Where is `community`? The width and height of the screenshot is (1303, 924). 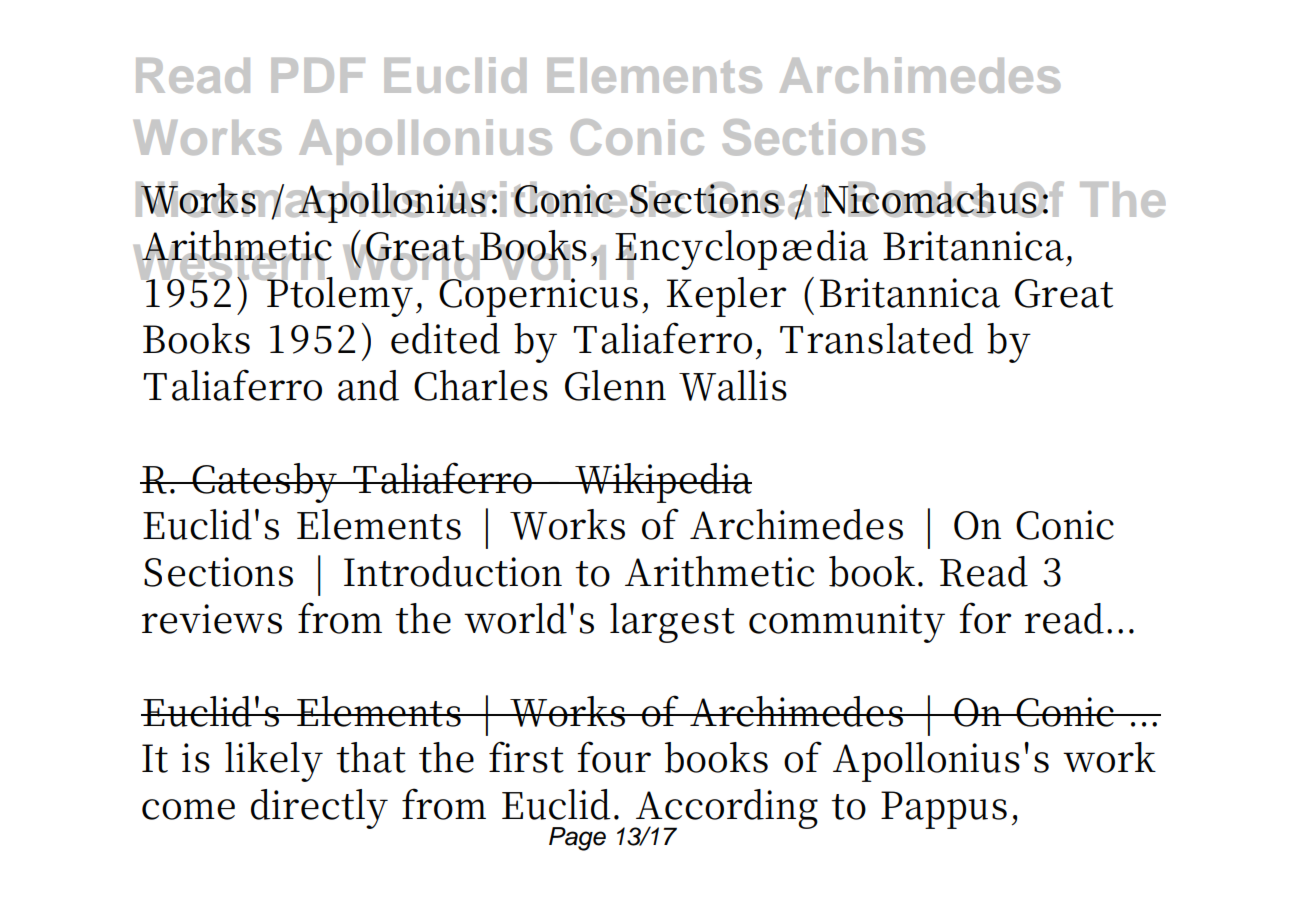 community is located at coordinates (847, 623).
